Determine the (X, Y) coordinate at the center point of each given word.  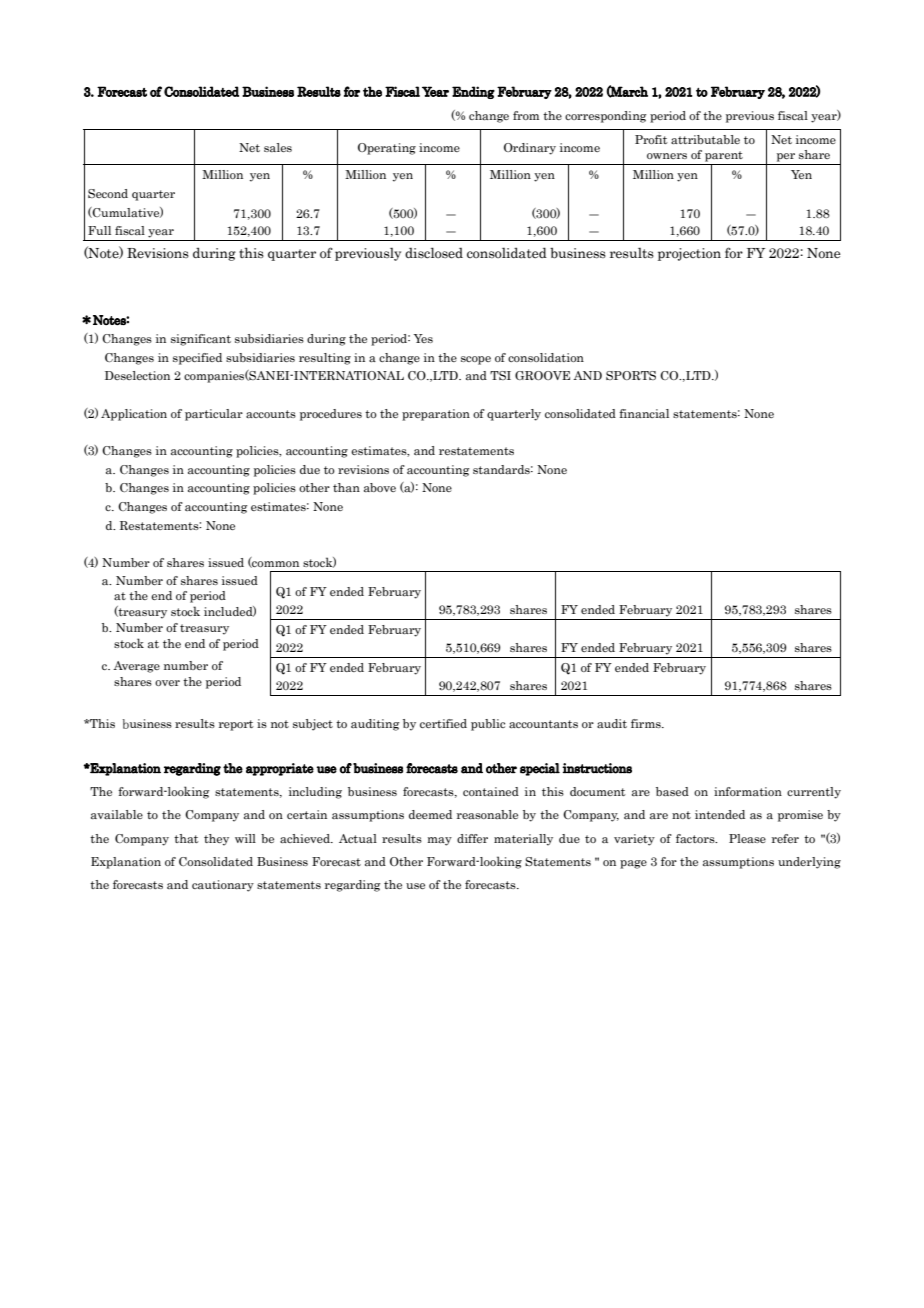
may (440, 841)
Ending (473, 92)
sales (278, 147)
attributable (705, 139)
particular (214, 415)
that (186, 838)
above (380, 487)
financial (644, 413)
